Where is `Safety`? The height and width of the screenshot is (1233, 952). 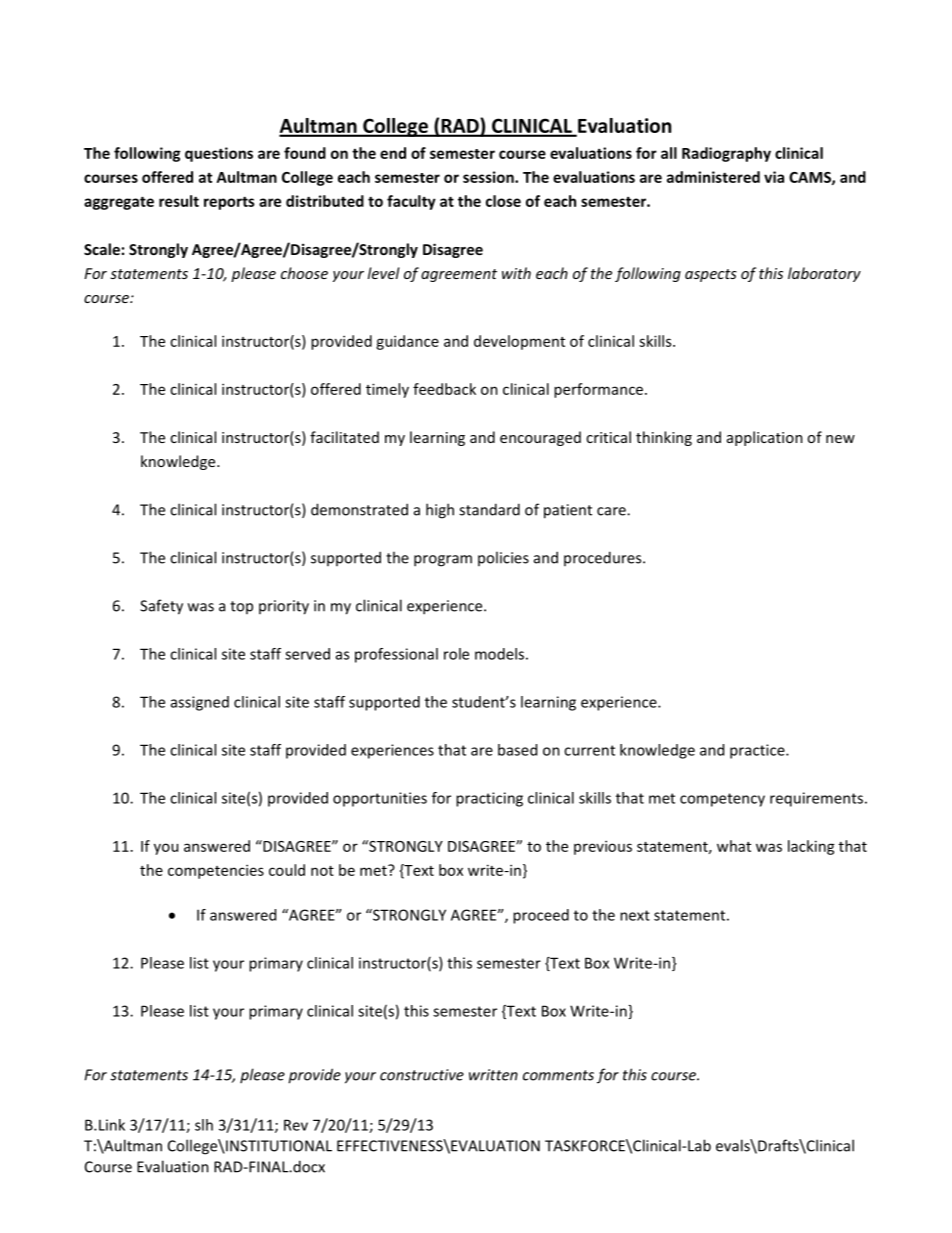
Safety is located at coordinates (161, 607).
